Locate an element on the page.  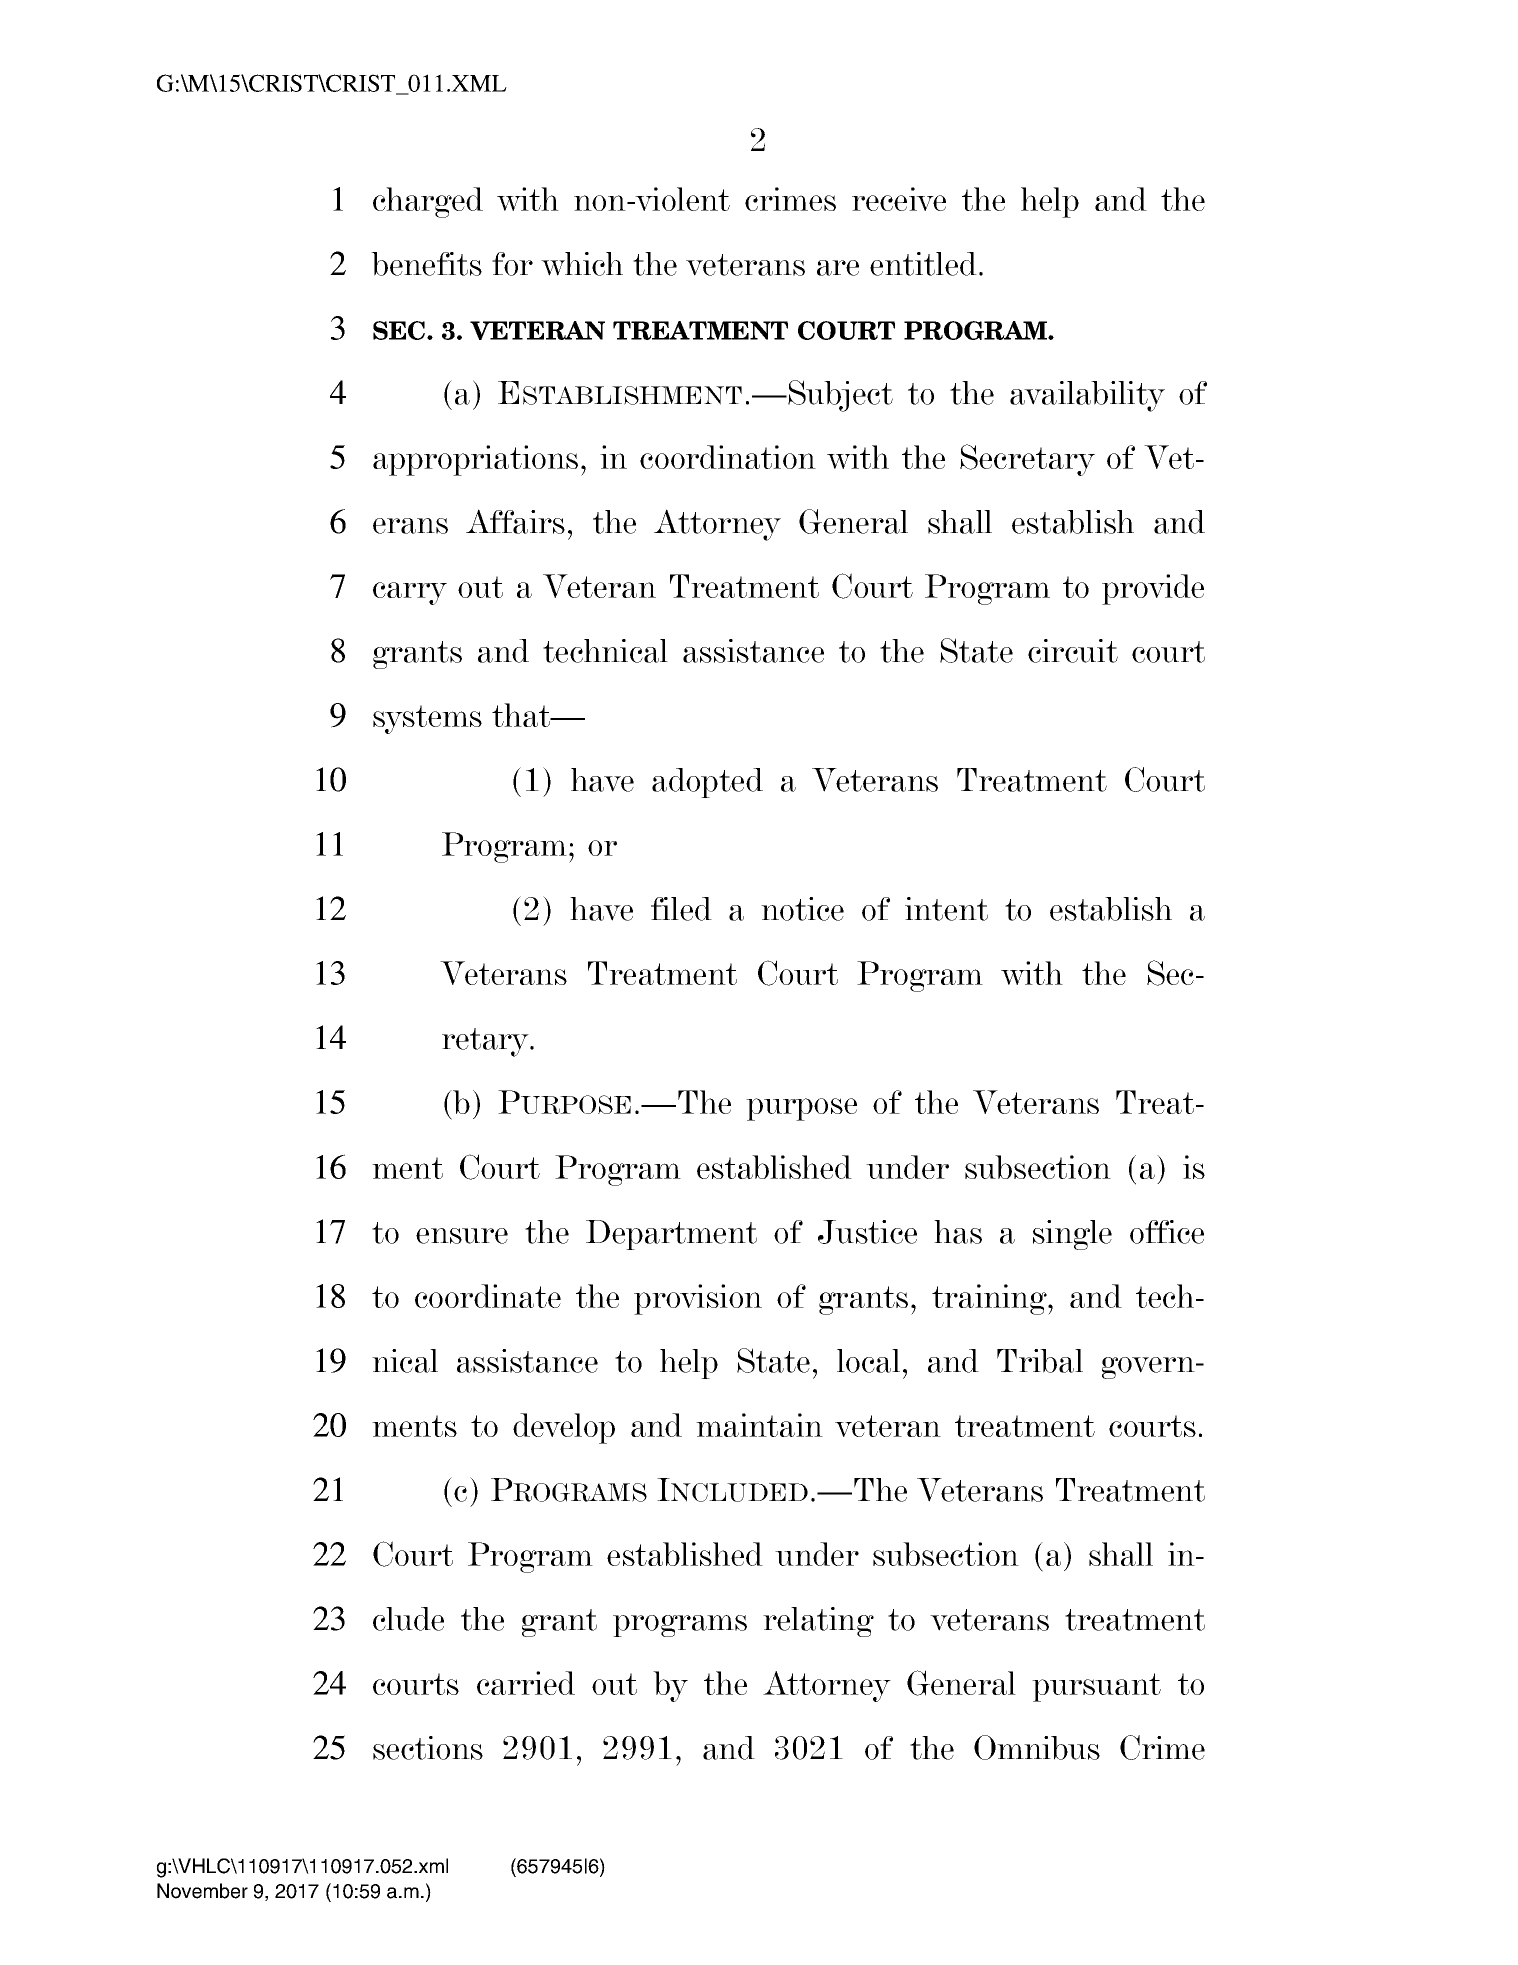
intent is located at coordinates (946, 909).
